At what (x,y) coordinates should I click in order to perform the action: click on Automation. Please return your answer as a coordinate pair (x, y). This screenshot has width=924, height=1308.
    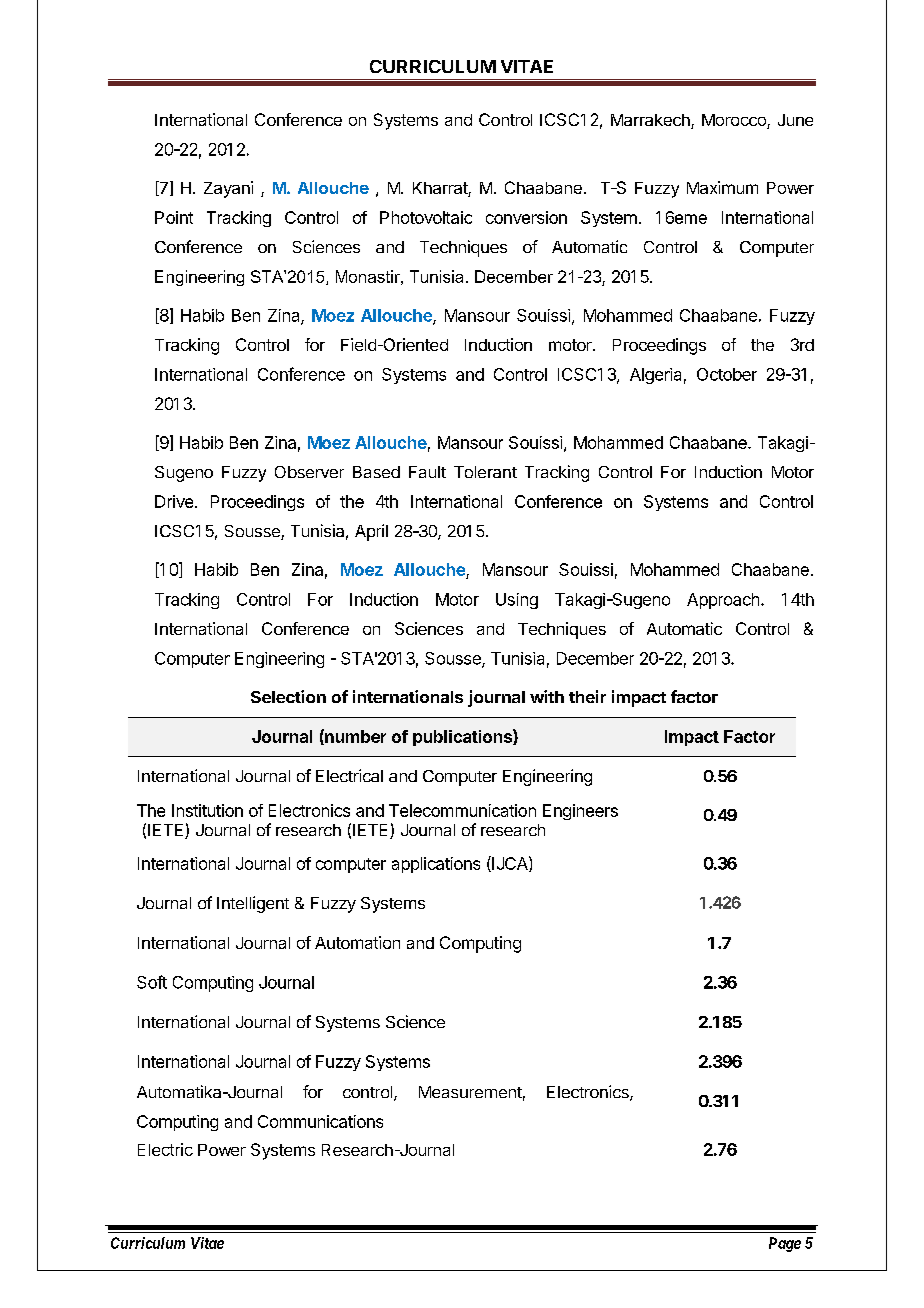
    Looking at the image, I should click on (357, 942).
